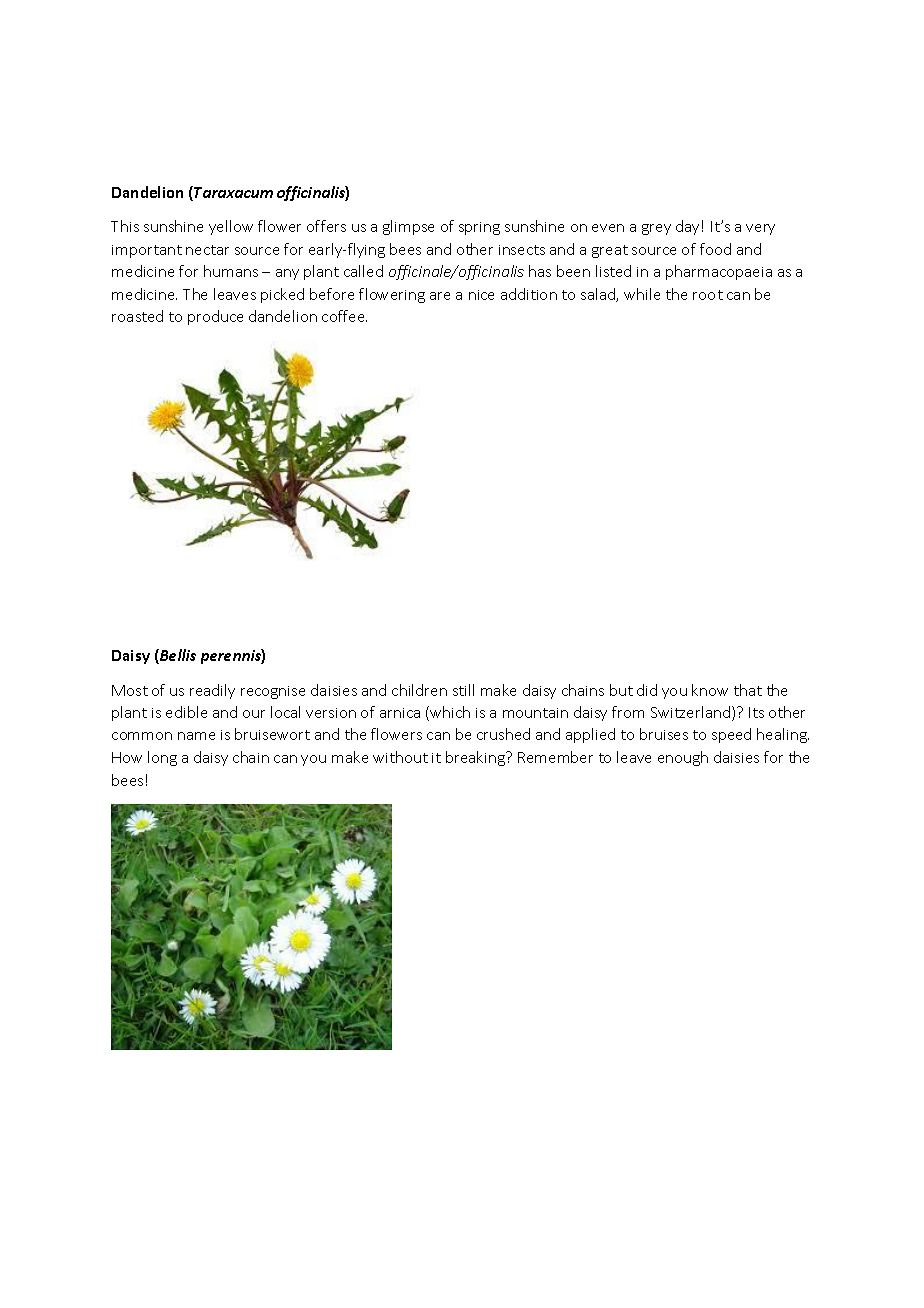 Image resolution: width=924 pixels, height=1308 pixels. What do you see at coordinates (479, 228) in the document?
I see `spring` at bounding box center [479, 228].
